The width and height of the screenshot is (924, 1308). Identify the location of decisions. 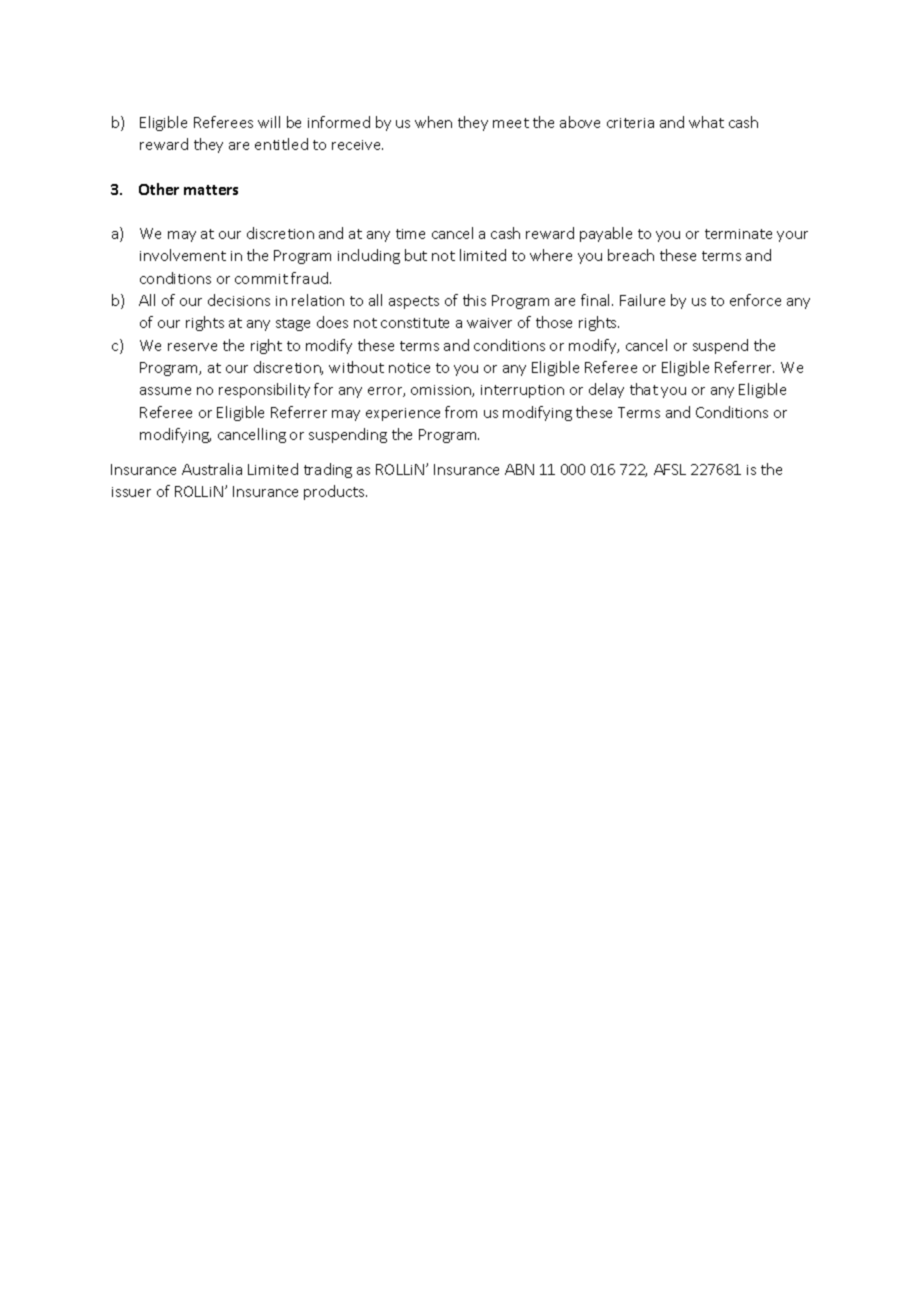
(239, 300).
